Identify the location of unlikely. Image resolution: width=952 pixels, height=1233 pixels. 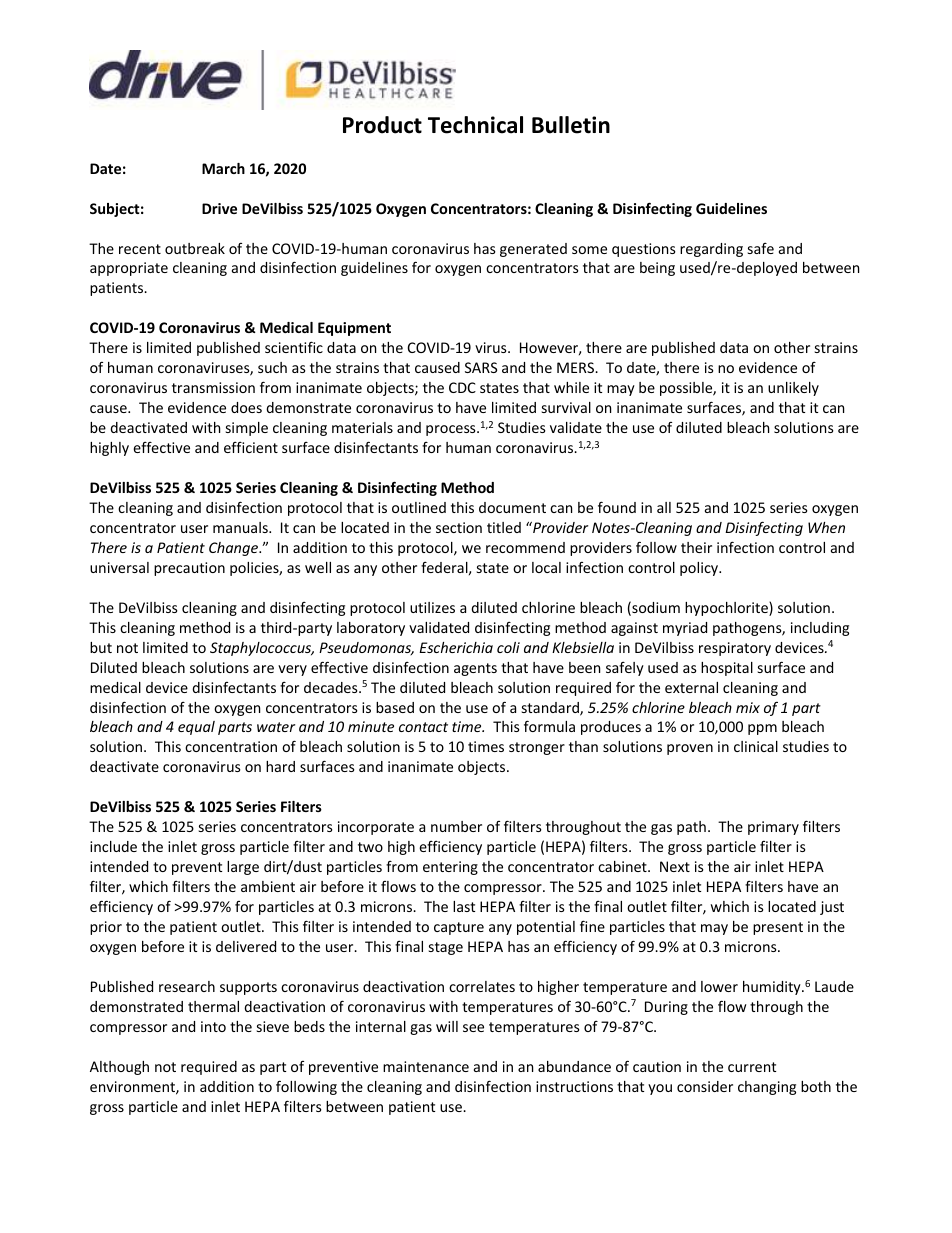
(793, 389).
